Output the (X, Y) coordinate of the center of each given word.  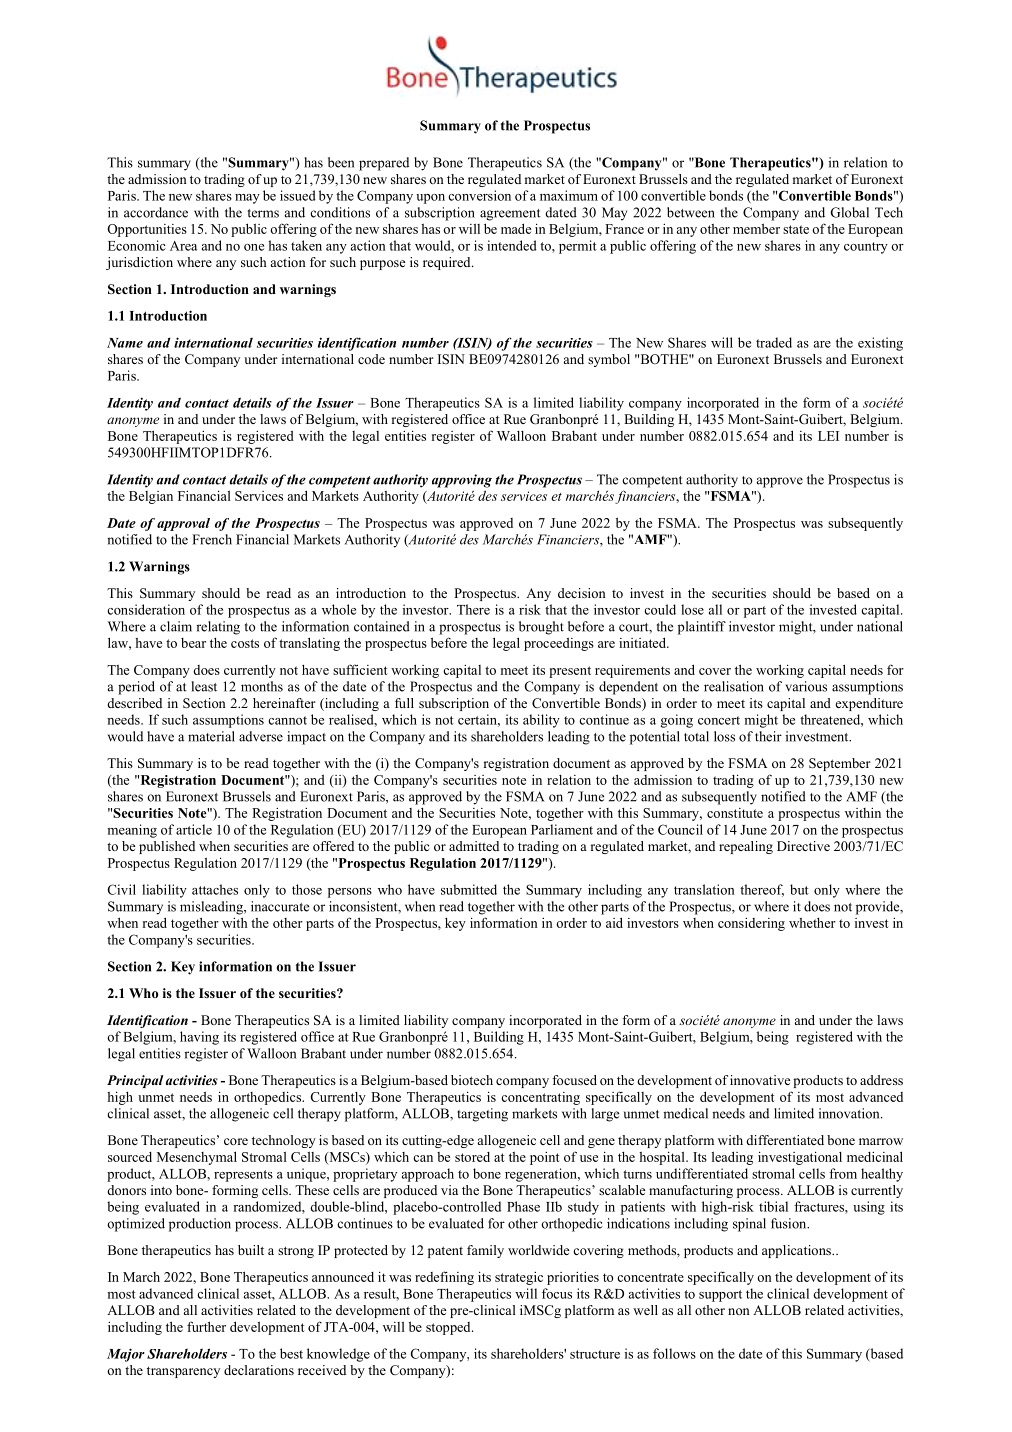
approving (462, 481)
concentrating (540, 1098)
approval (183, 524)
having (199, 1038)
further (206, 1326)
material (211, 736)
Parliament (562, 829)
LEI (828, 436)
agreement (510, 215)
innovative (760, 1080)
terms (263, 213)
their (768, 736)
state (796, 229)
